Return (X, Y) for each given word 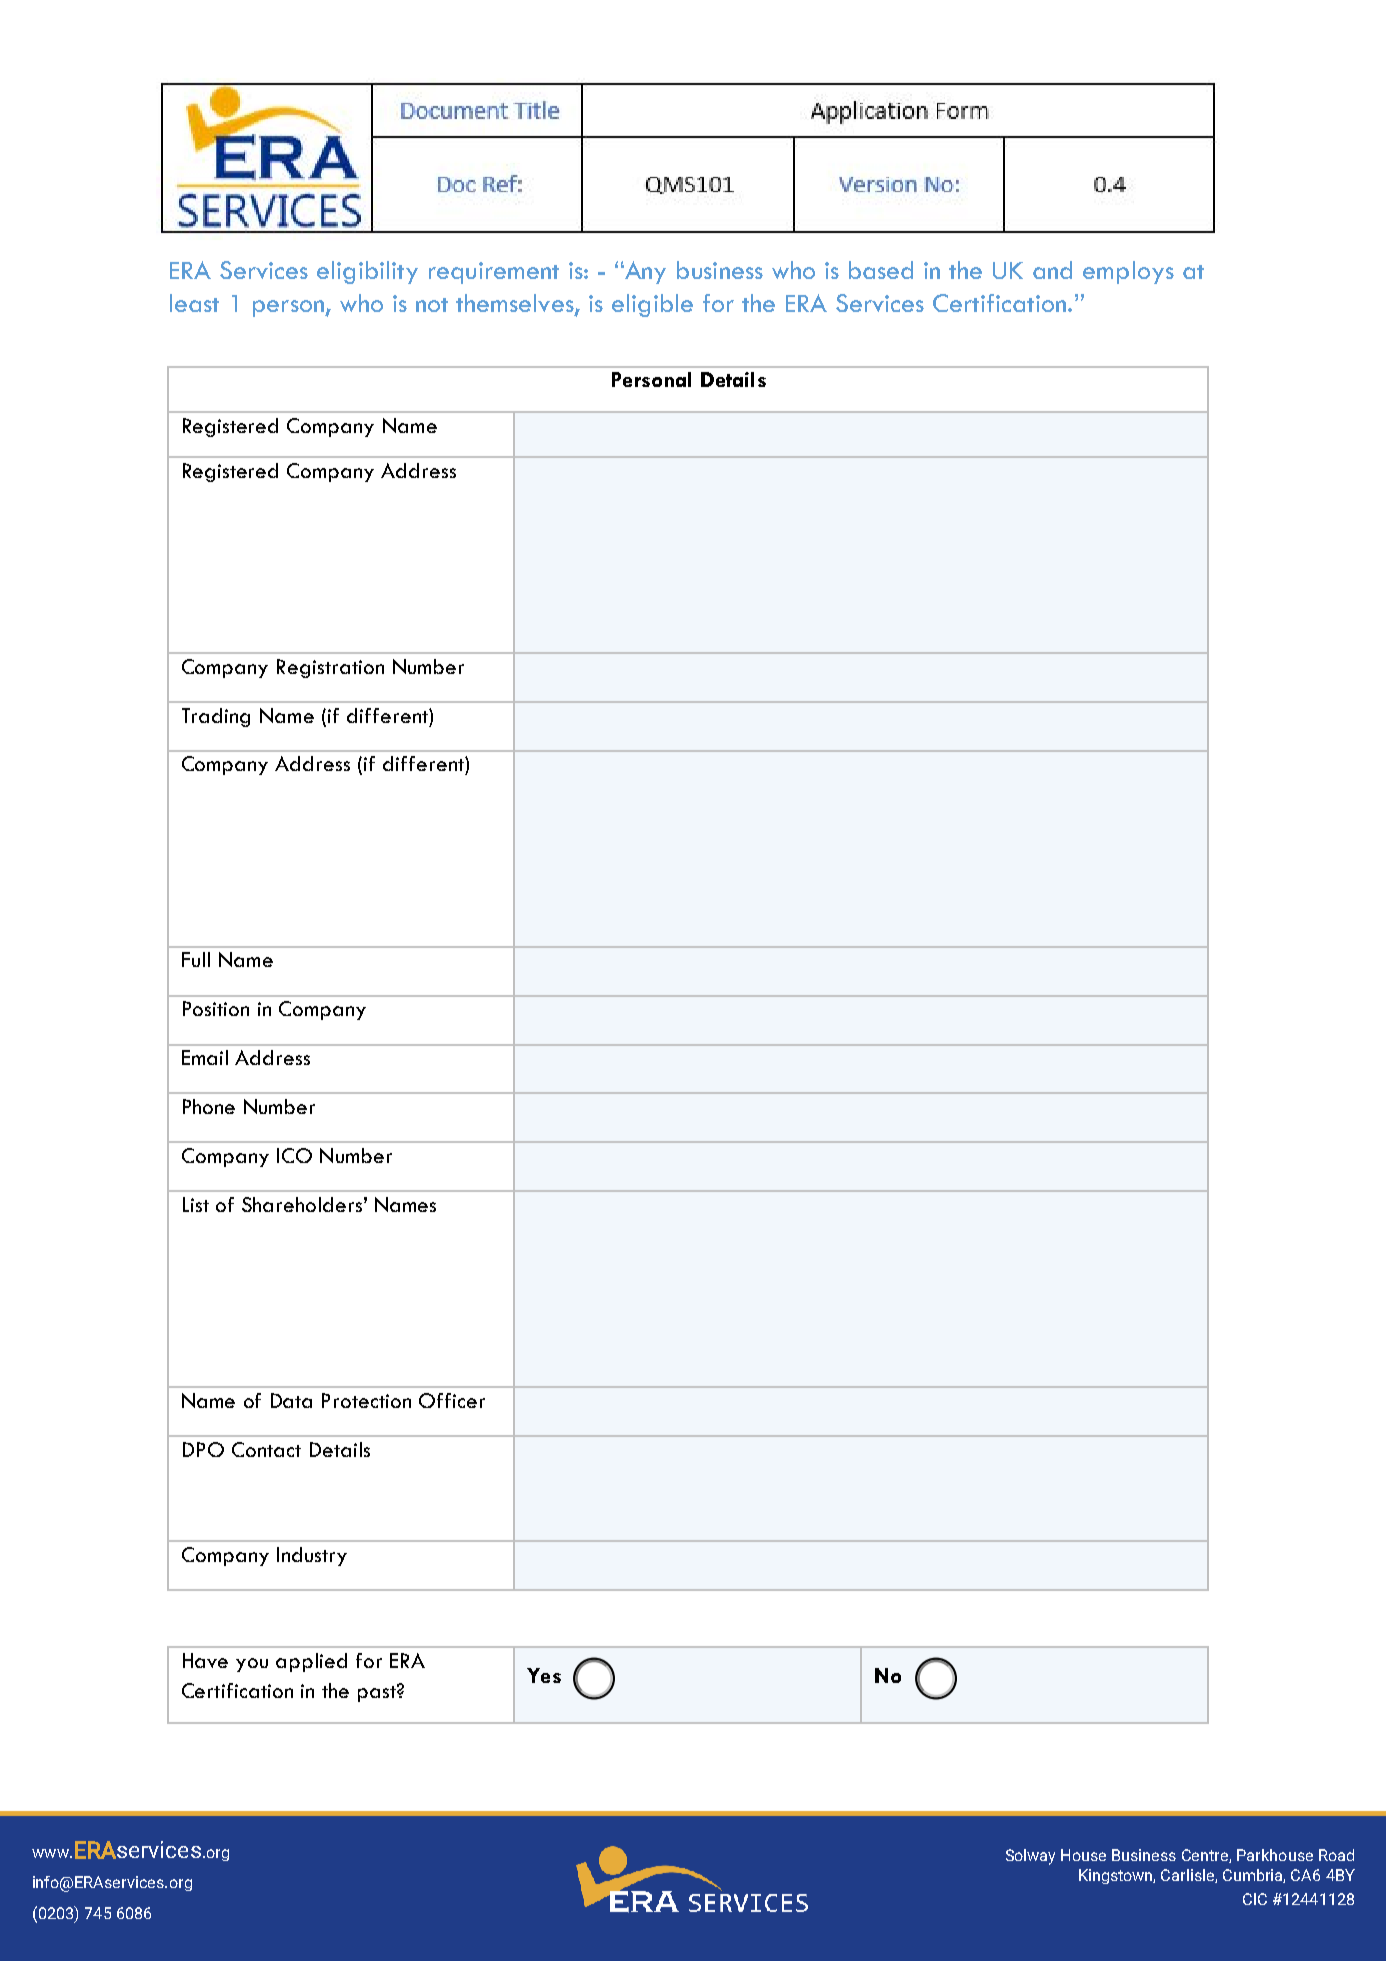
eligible (652, 305)
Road (1336, 1855)
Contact (266, 1449)
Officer (452, 1400)
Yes (544, 1675)
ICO (294, 1155)
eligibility (367, 272)
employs (1128, 272)
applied (311, 1662)
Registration (330, 668)
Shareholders (302, 1204)
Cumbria (1254, 1876)
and (1052, 270)
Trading (216, 717)
